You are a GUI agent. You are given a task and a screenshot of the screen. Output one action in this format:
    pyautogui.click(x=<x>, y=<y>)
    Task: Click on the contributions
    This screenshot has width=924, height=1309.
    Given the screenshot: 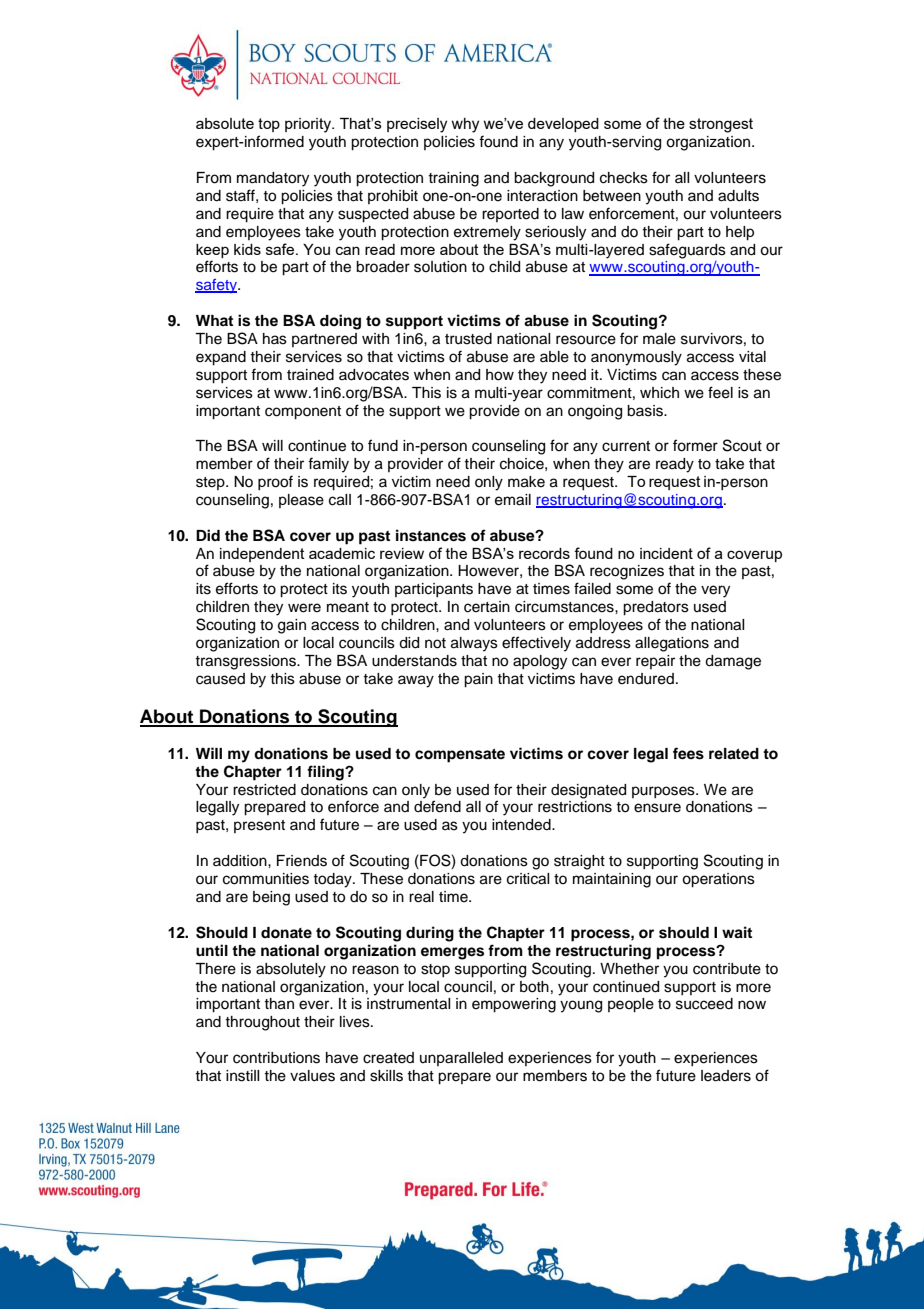 What is the action you would take?
    pyautogui.click(x=276, y=1058)
